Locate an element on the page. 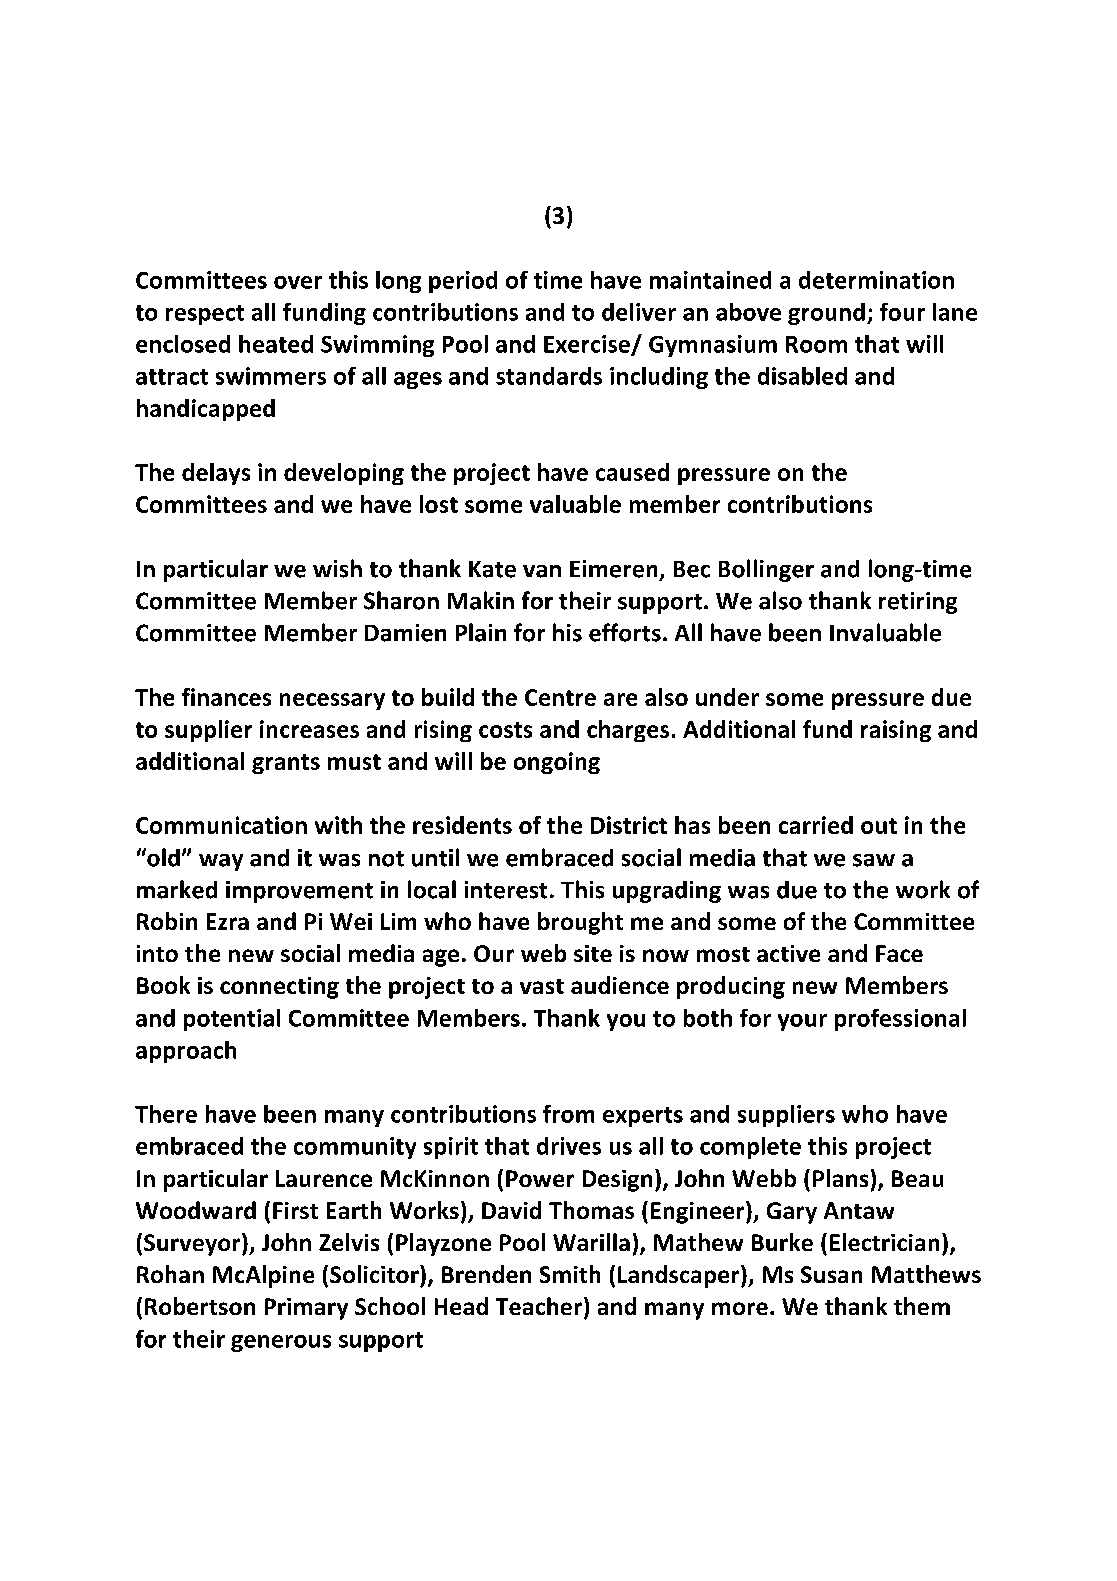 The image size is (1117, 1581). ongoing is located at coordinates (557, 763).
